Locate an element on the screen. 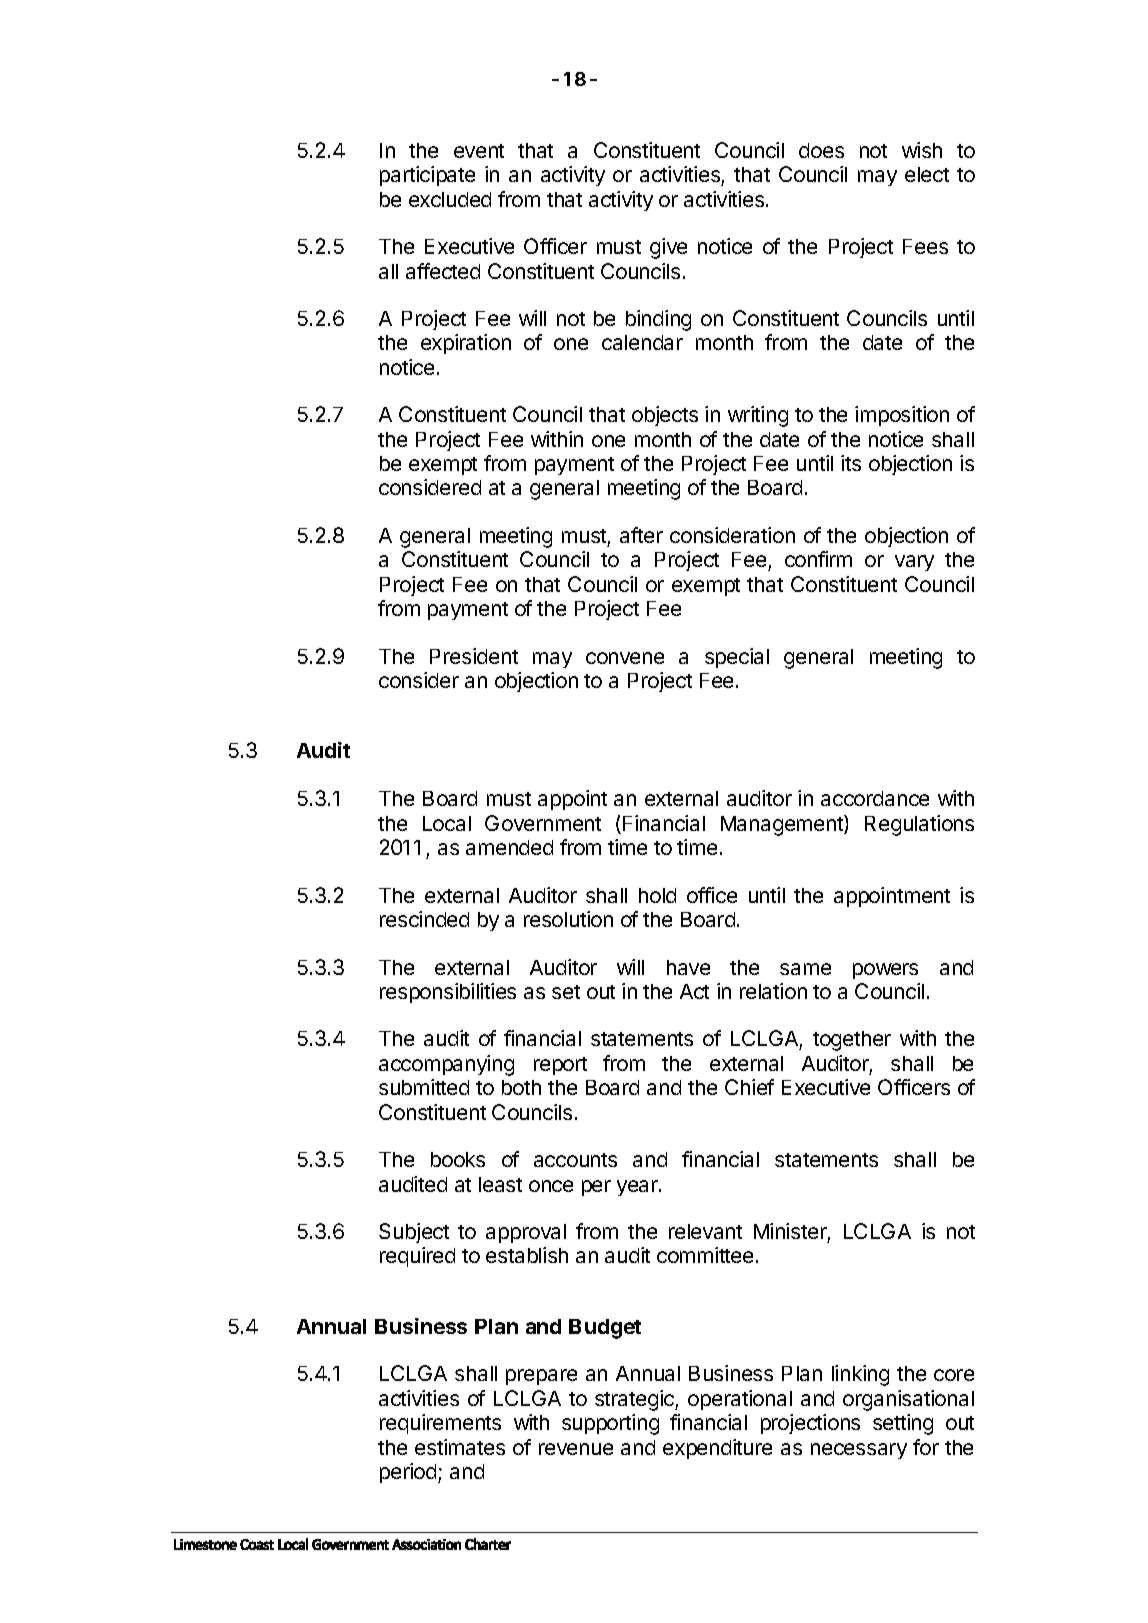 The width and height of the screenshot is (1148, 1623). period is located at coordinates (409, 1473).
